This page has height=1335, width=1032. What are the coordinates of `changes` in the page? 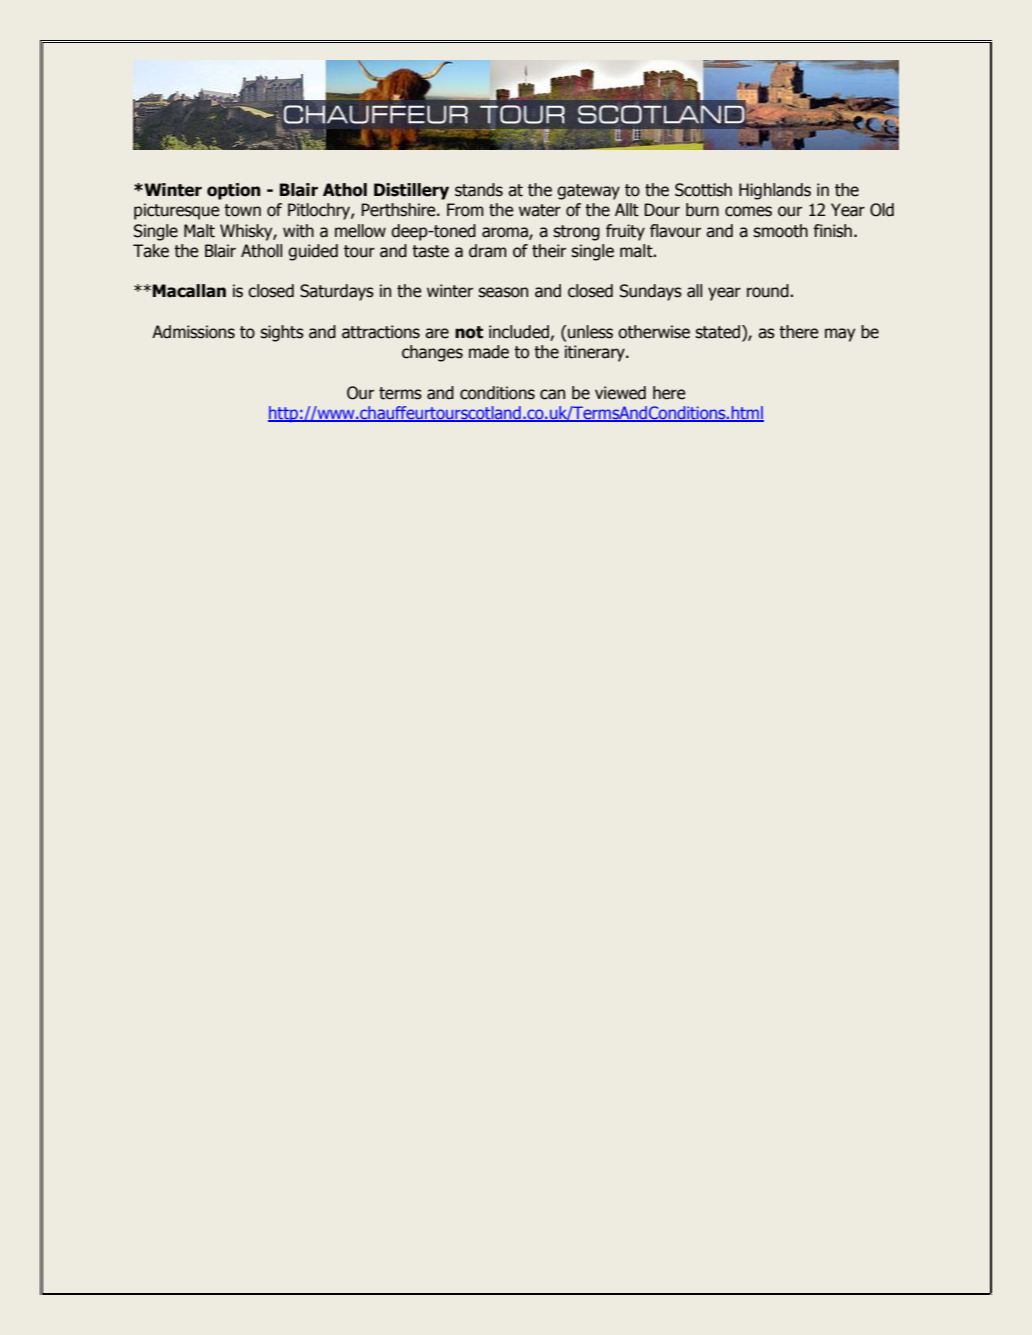 It's located at (432, 353).
